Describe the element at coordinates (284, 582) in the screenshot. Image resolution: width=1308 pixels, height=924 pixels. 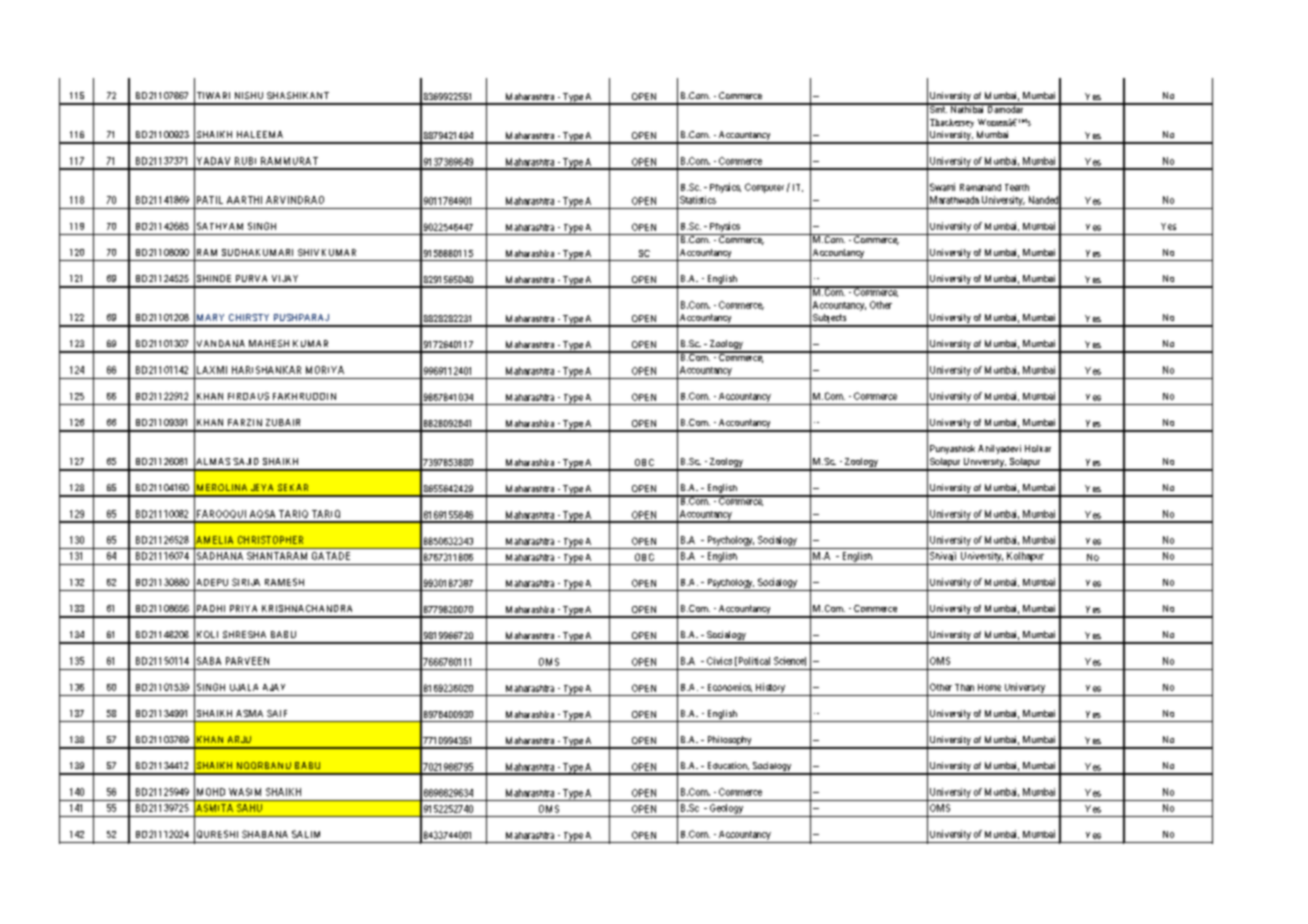
I see `RAMESH` at that location.
